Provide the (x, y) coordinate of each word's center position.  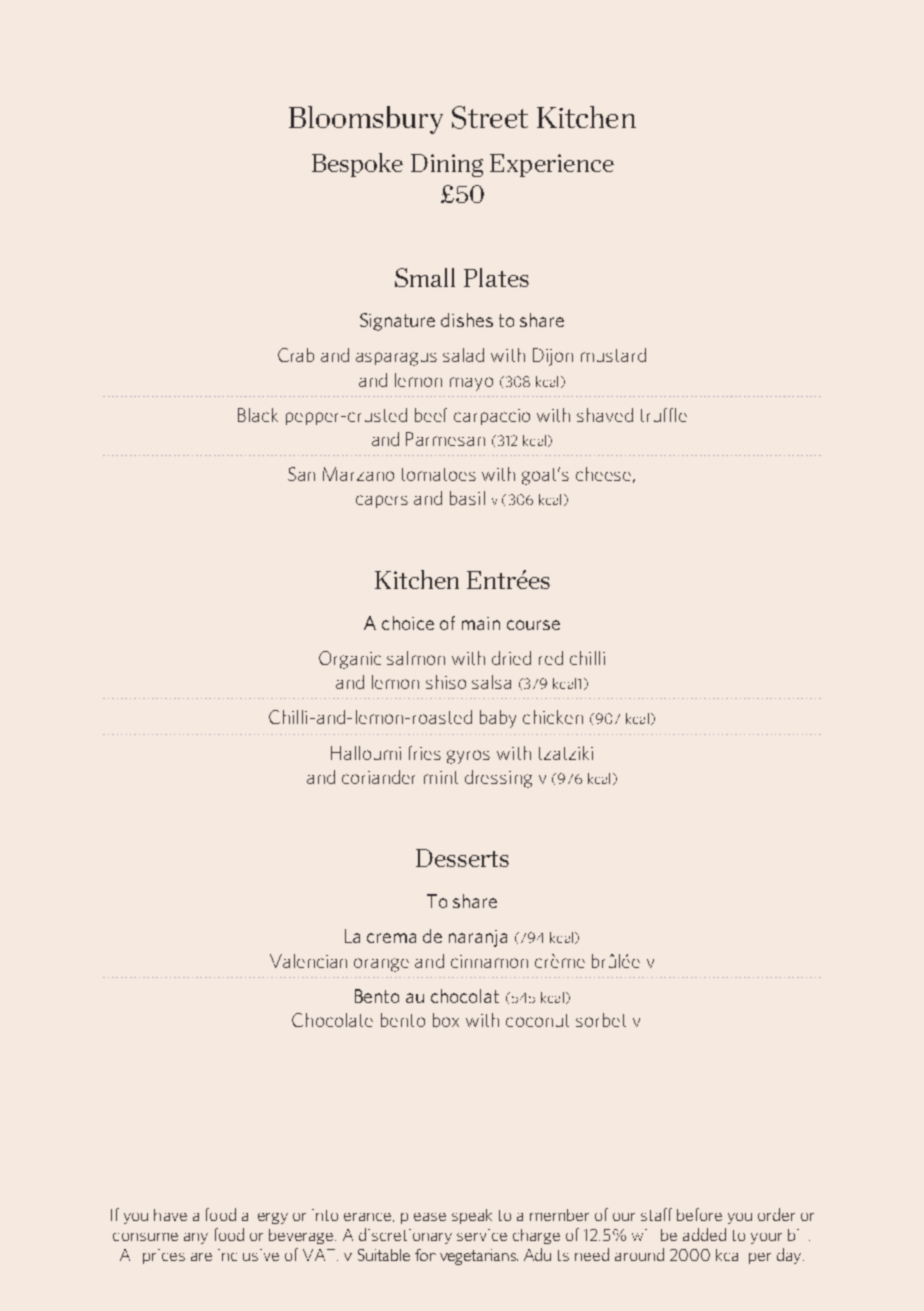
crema (391, 938)
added (704, 1234)
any (196, 1238)
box (446, 1020)
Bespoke (357, 165)
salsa (491, 682)
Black (258, 415)
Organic (350, 660)
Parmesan (445, 439)
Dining (447, 165)
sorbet (601, 1020)
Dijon (553, 357)
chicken (553, 717)
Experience (552, 165)
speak (472, 1216)
